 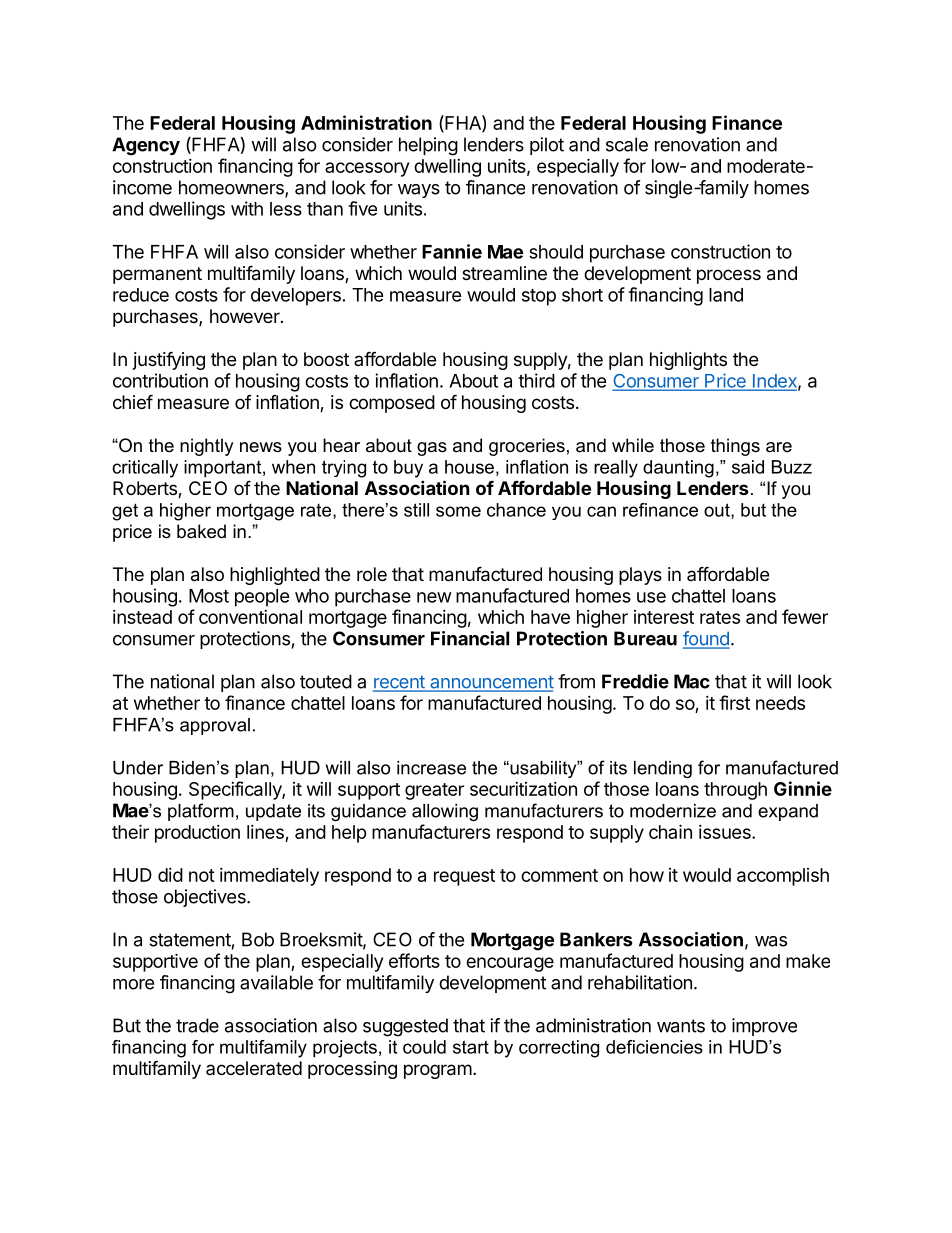 What do you see at coordinates (419, 191) in the screenshot?
I see `ways` at bounding box center [419, 191].
